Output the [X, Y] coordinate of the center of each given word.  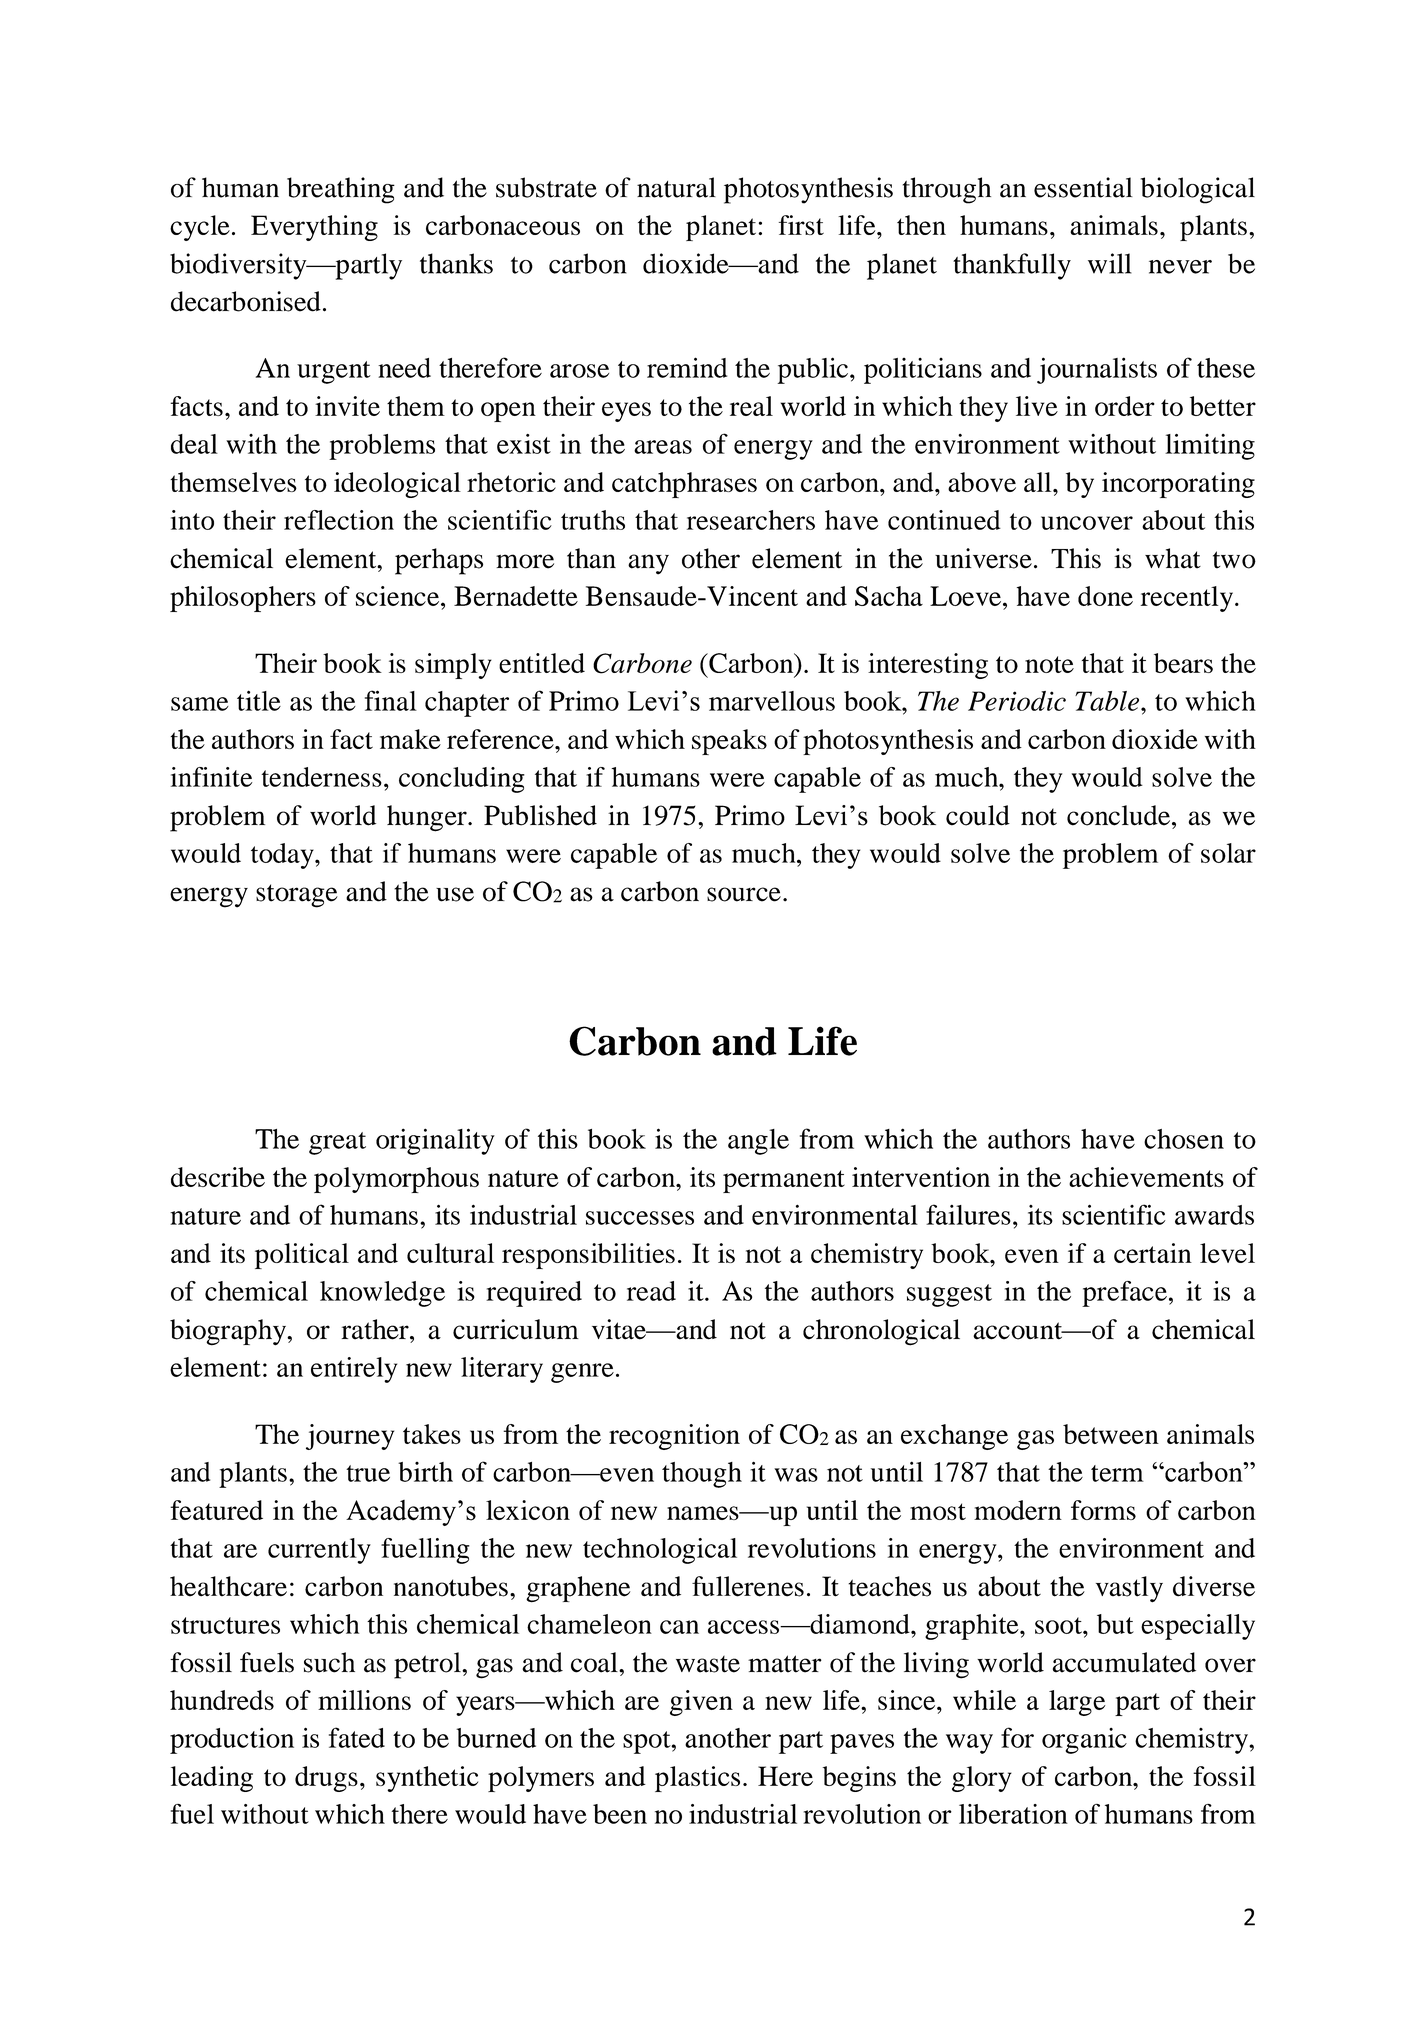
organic [1084, 1741]
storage [297, 896]
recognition [674, 1437]
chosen [1184, 1139]
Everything [314, 228]
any [648, 564]
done [1105, 596]
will [1110, 263]
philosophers [243, 599]
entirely [354, 1370]
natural [676, 187]
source [744, 894]
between [1111, 1434]
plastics [697, 1779]
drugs [326, 1779]
